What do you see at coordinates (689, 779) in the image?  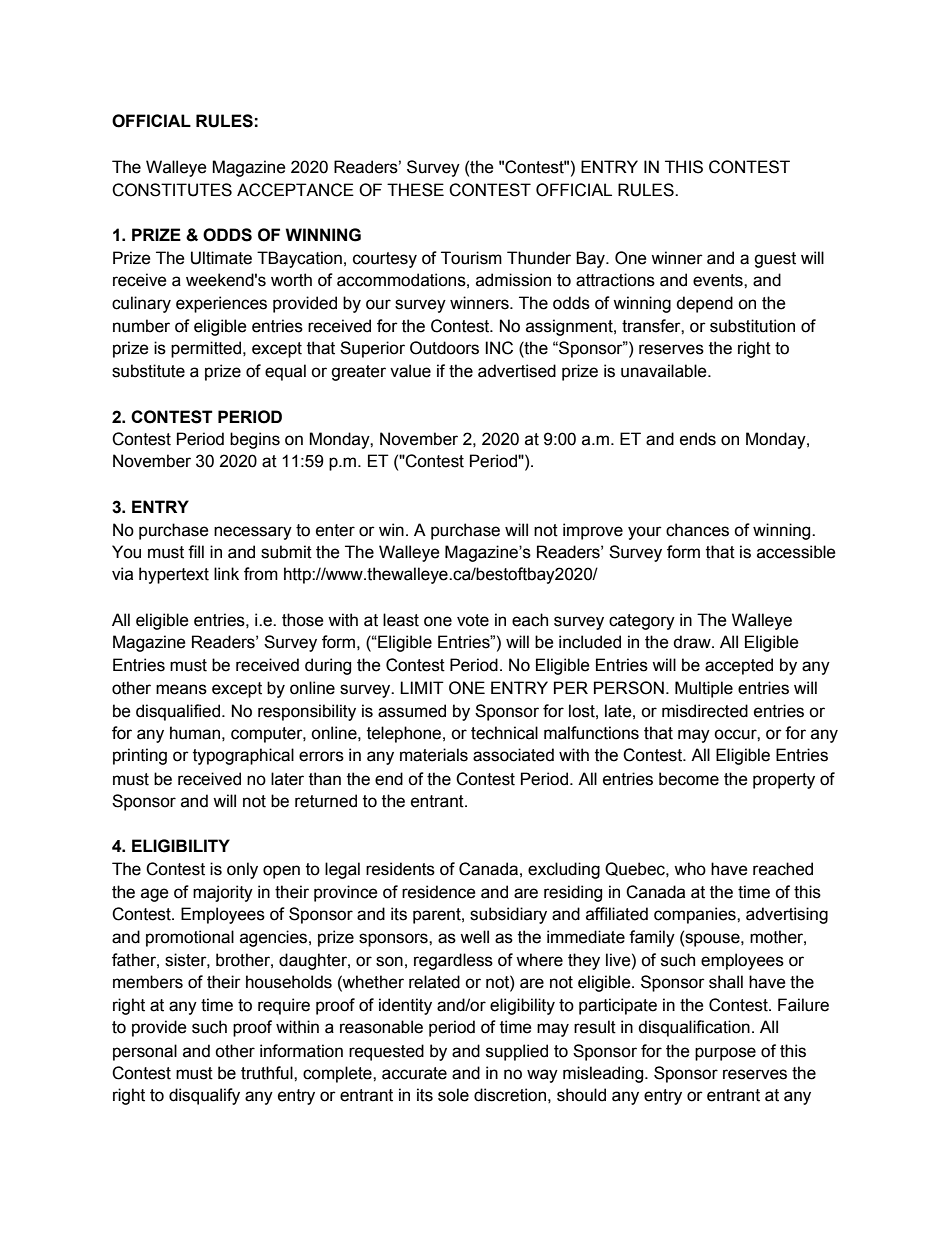 I see `become` at bounding box center [689, 779].
